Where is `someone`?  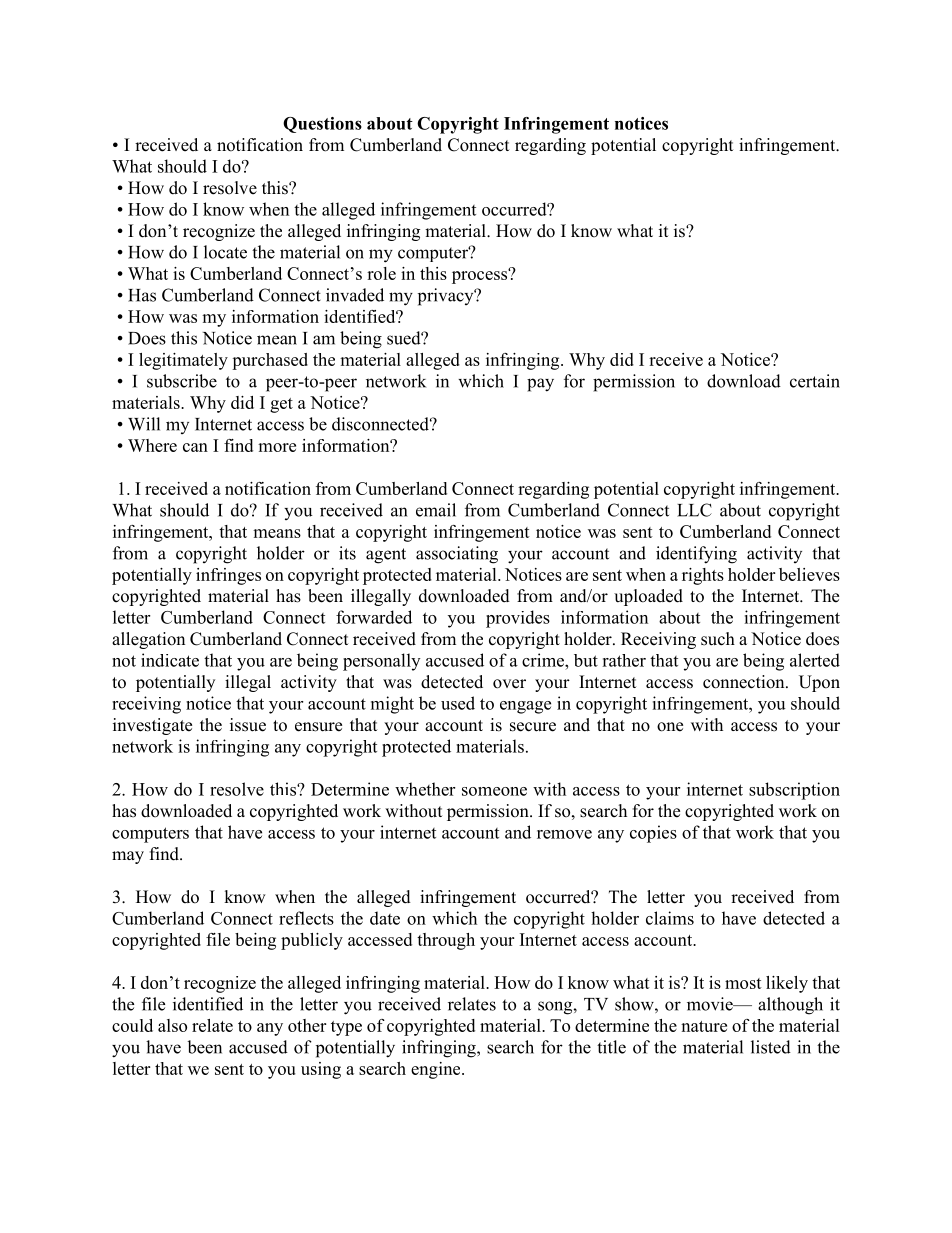
someone is located at coordinates (494, 791).
